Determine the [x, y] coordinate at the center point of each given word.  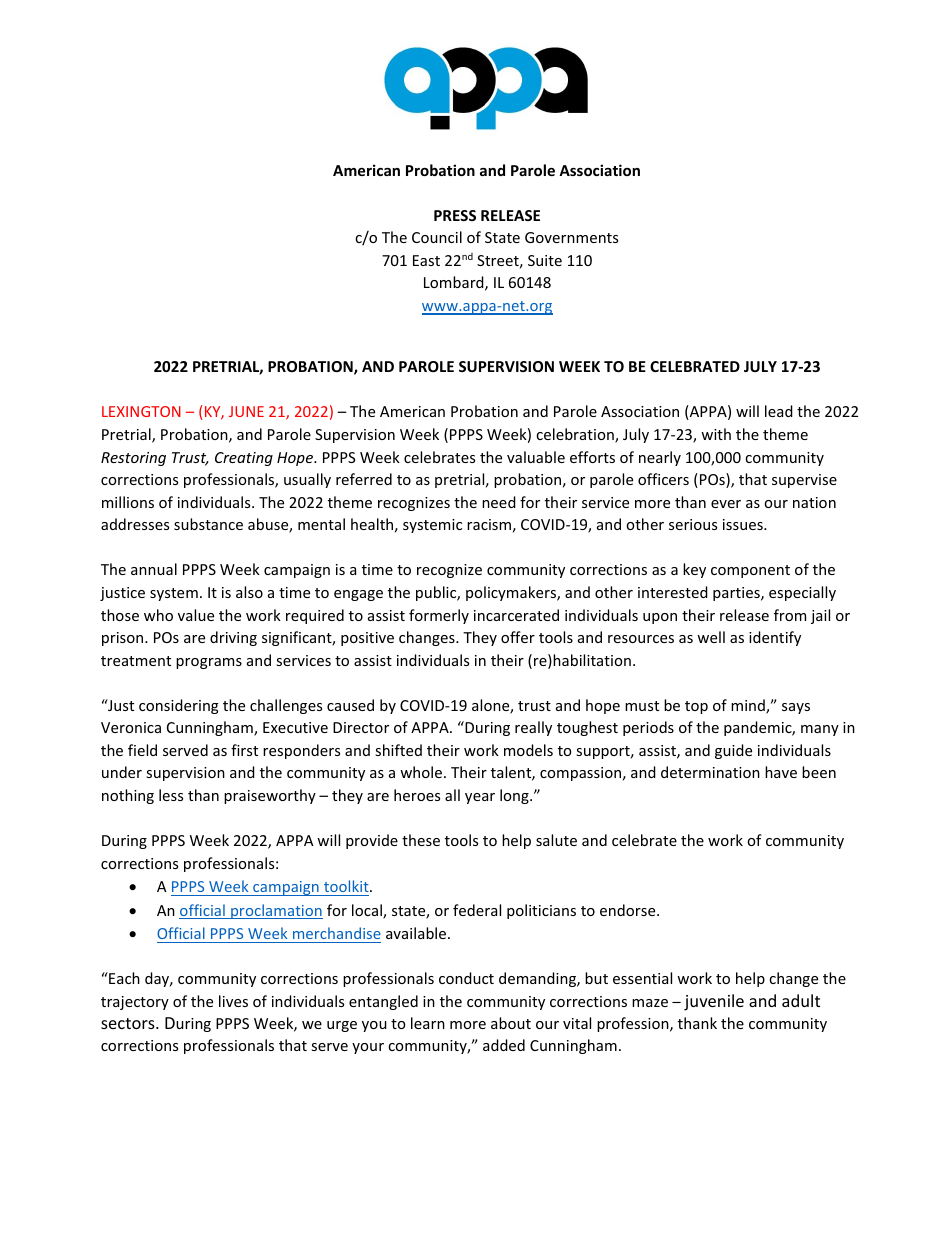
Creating [244, 459]
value [196, 615]
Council [437, 237]
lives [233, 1001]
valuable [536, 457]
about [511, 1023]
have [781, 772]
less [171, 795]
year [480, 798]
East [426, 260]
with [716, 434]
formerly [439, 616]
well [711, 637]
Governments [571, 237]
